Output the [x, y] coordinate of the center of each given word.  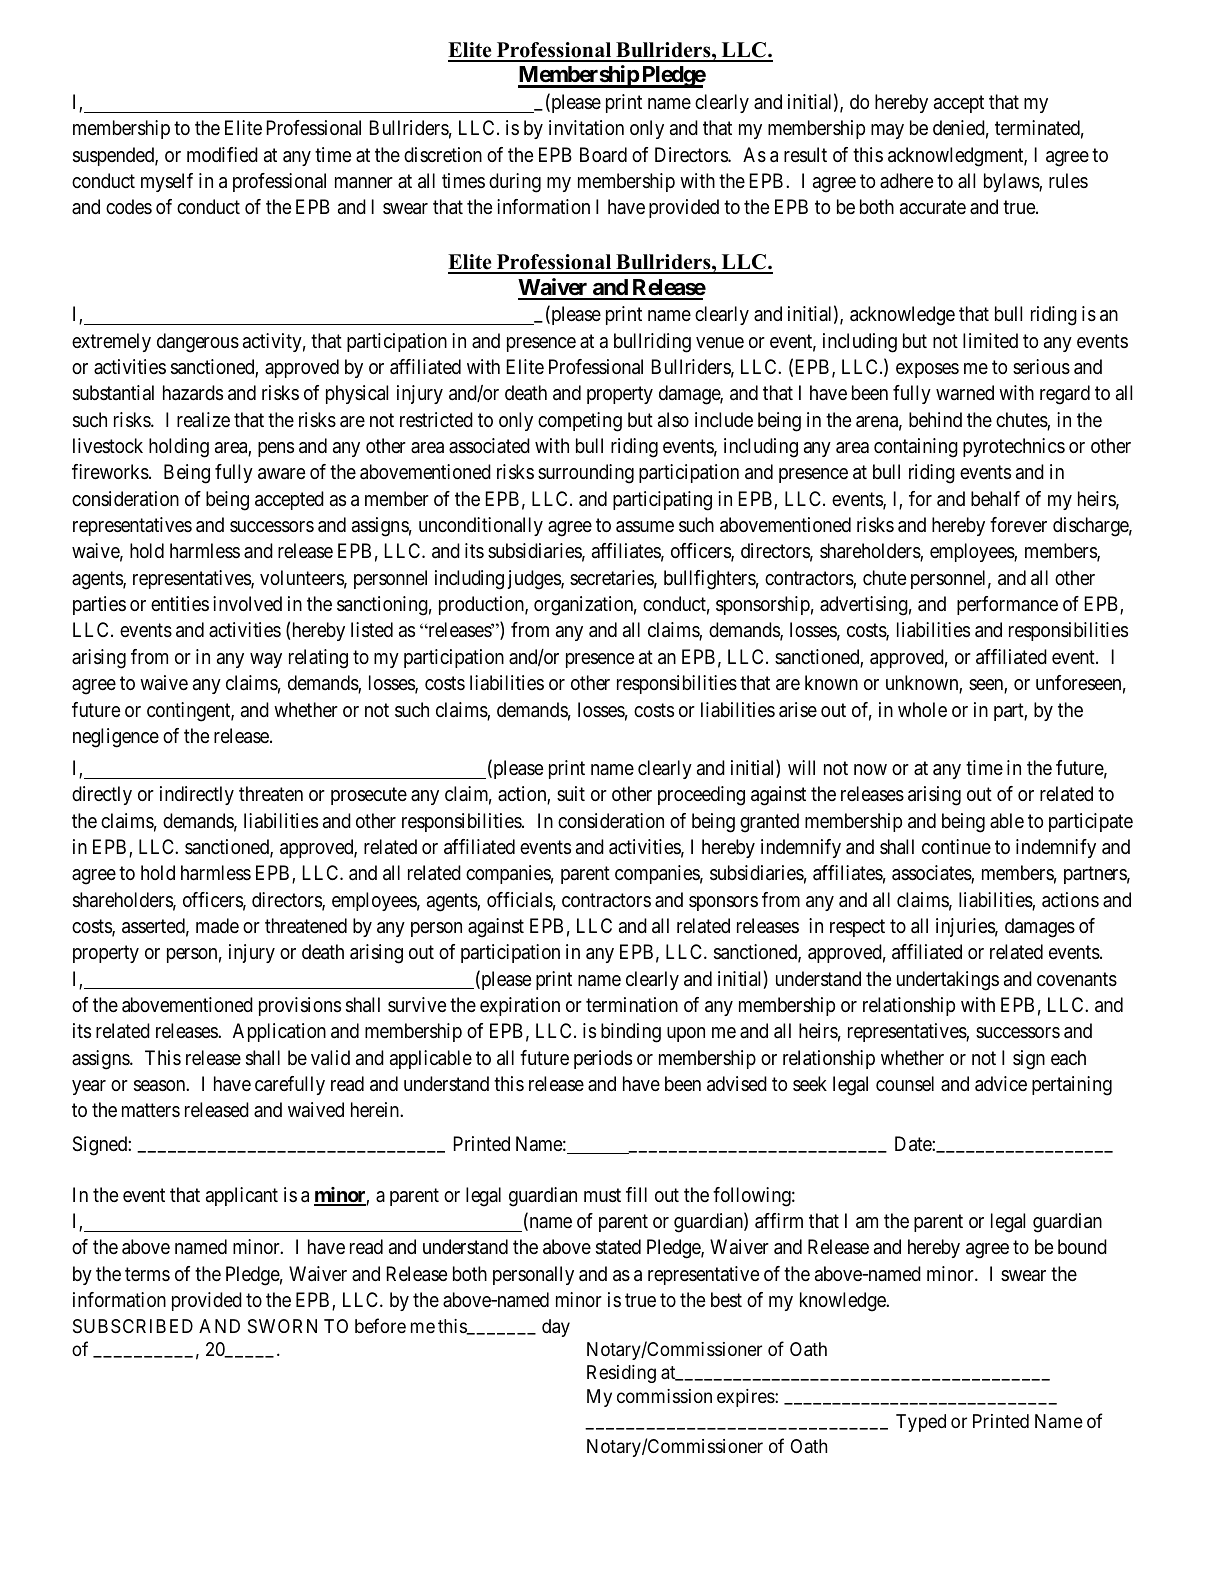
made [217, 926]
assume [645, 527]
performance [1007, 605]
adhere [906, 181]
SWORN [282, 1326]
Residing [621, 1374]
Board [603, 155]
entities [180, 603]
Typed [921, 1423]
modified [222, 155]
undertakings [948, 981]
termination [632, 1005]
